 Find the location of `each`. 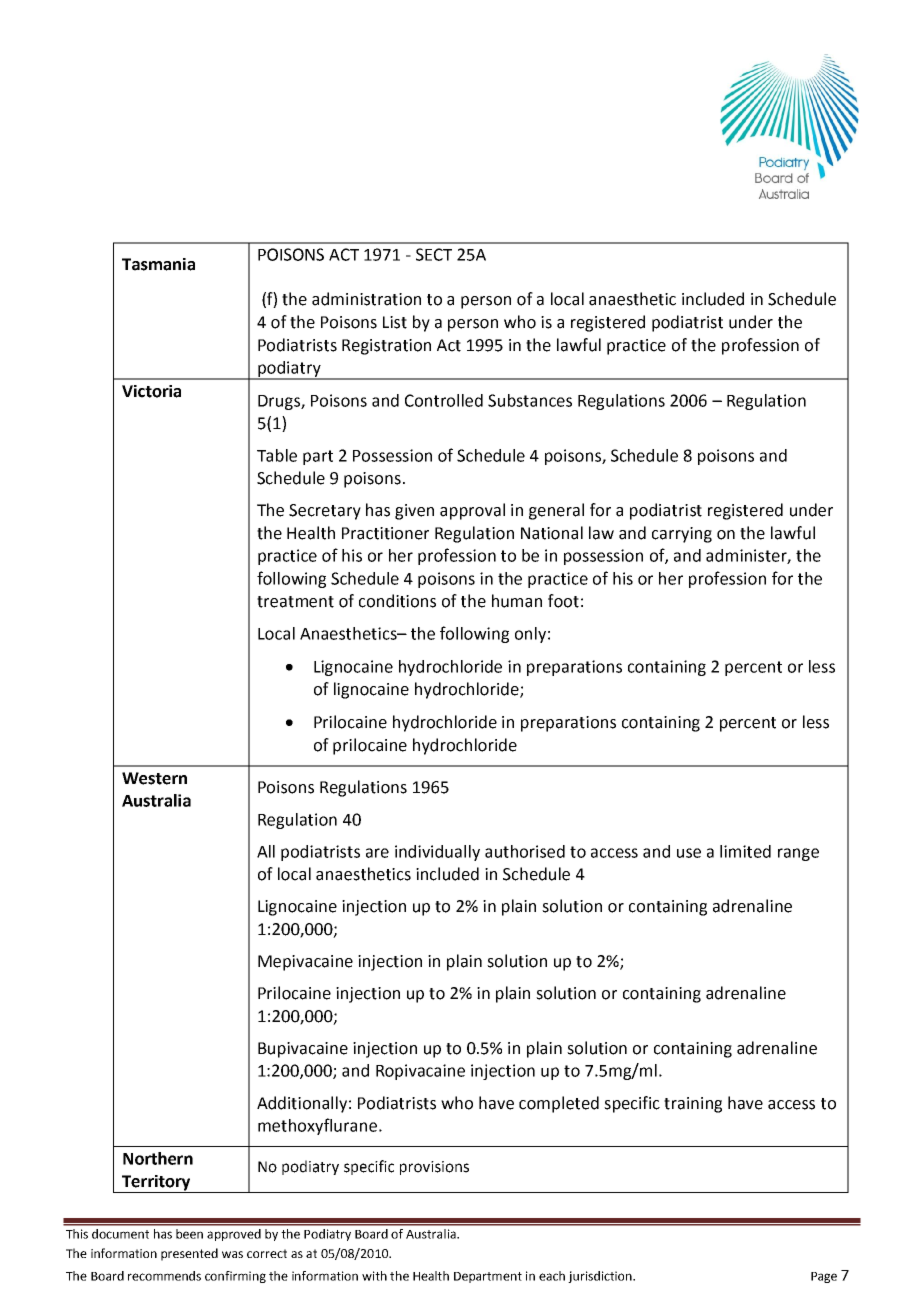

each is located at coordinates (552, 1276).
